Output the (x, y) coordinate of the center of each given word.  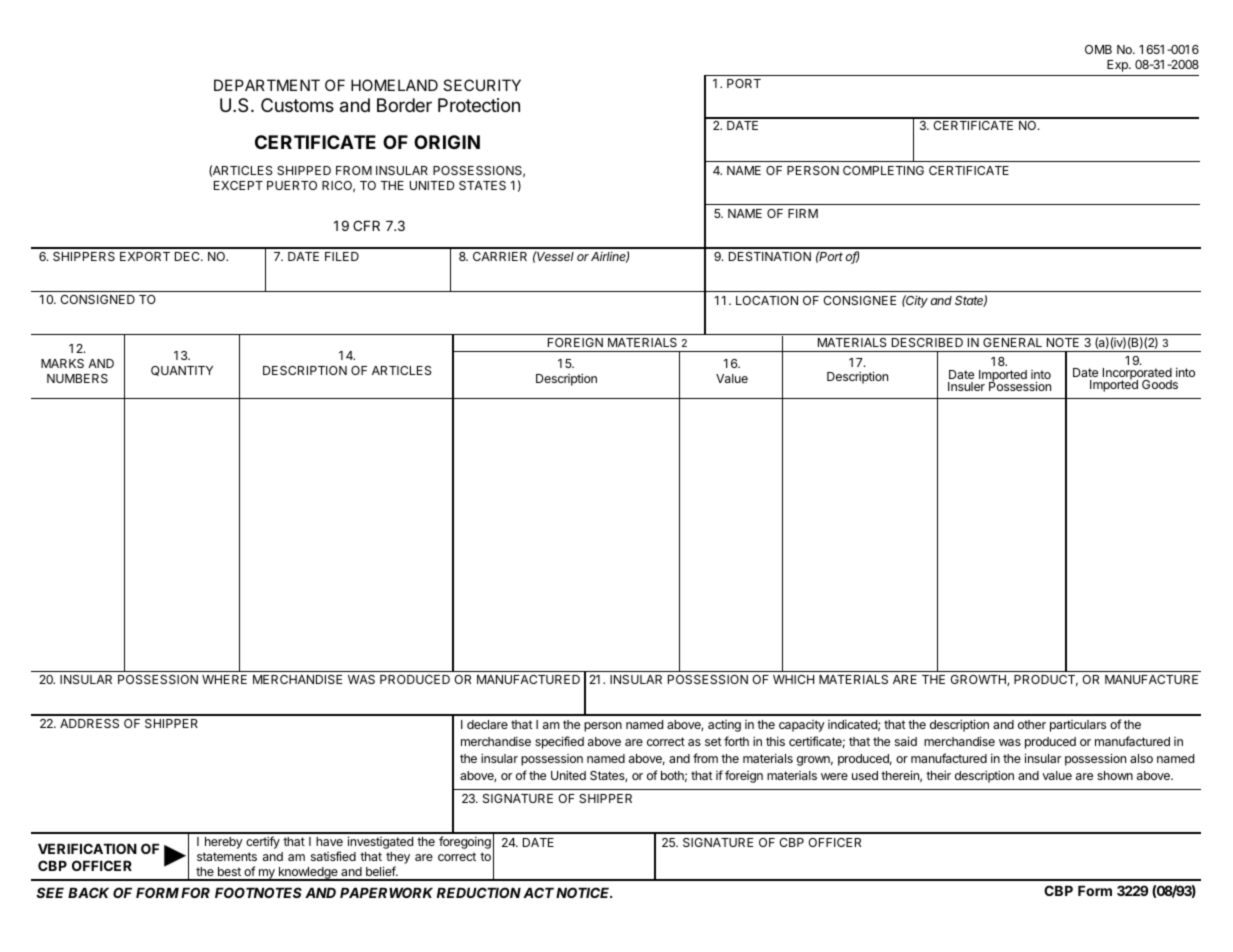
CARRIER (500, 256)
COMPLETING (883, 170)
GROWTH (979, 680)
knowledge (308, 874)
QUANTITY (182, 371)
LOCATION (767, 300)
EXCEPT (238, 185)
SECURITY (482, 85)
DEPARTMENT (267, 85)
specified (559, 742)
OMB (1098, 49)
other (1032, 724)
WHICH (793, 679)
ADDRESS (89, 723)
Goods (1160, 384)
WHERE (224, 679)
